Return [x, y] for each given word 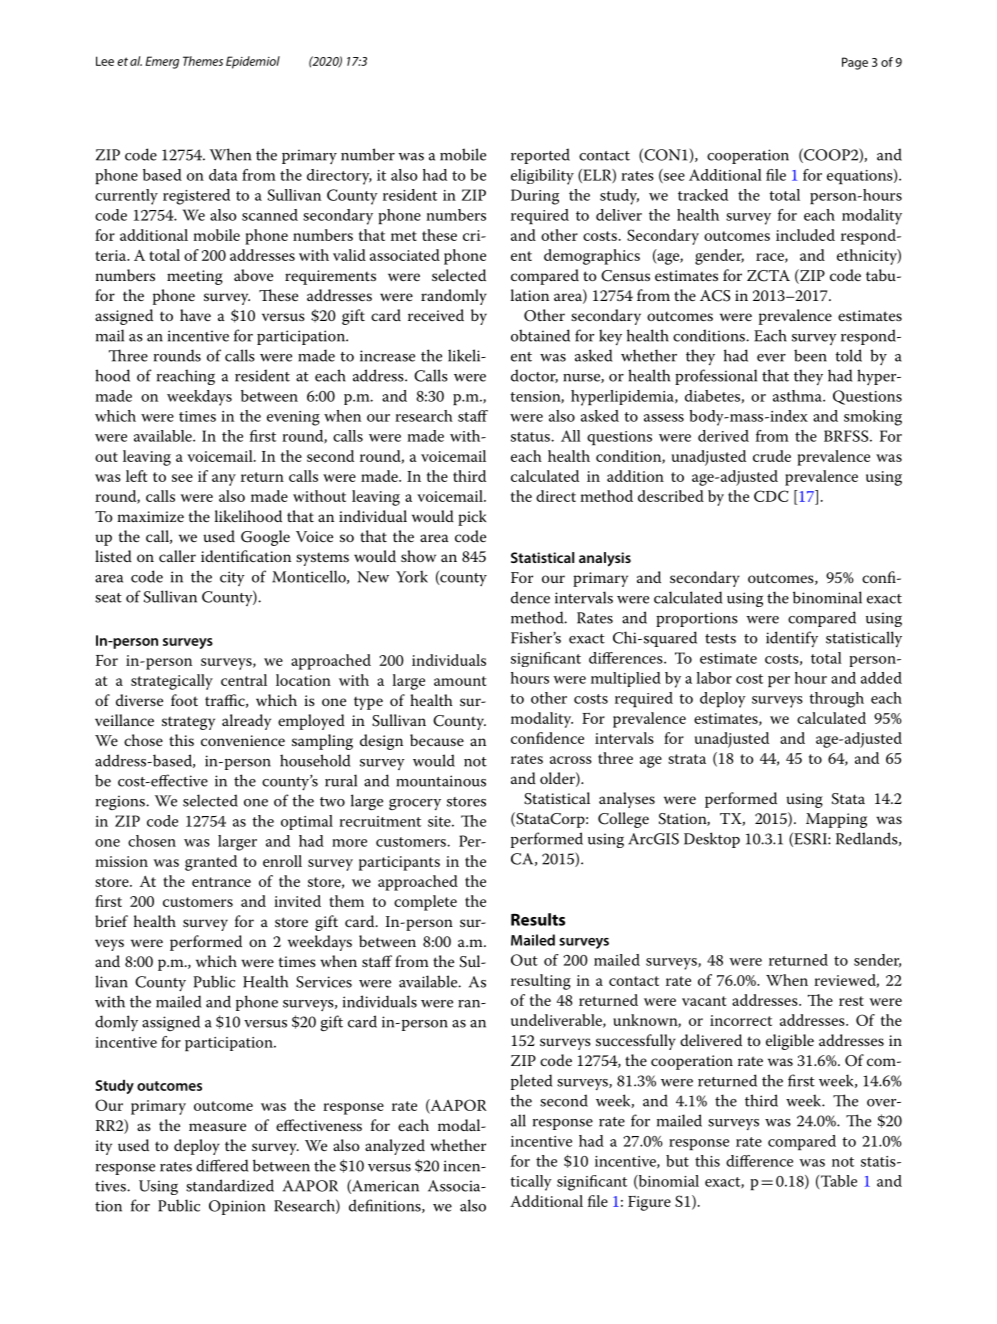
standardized [230, 1185]
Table [839, 1181]
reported [540, 156]
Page [855, 63]
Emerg [162, 62]
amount [460, 681]
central [244, 680]
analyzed [395, 1147]
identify [792, 639]
